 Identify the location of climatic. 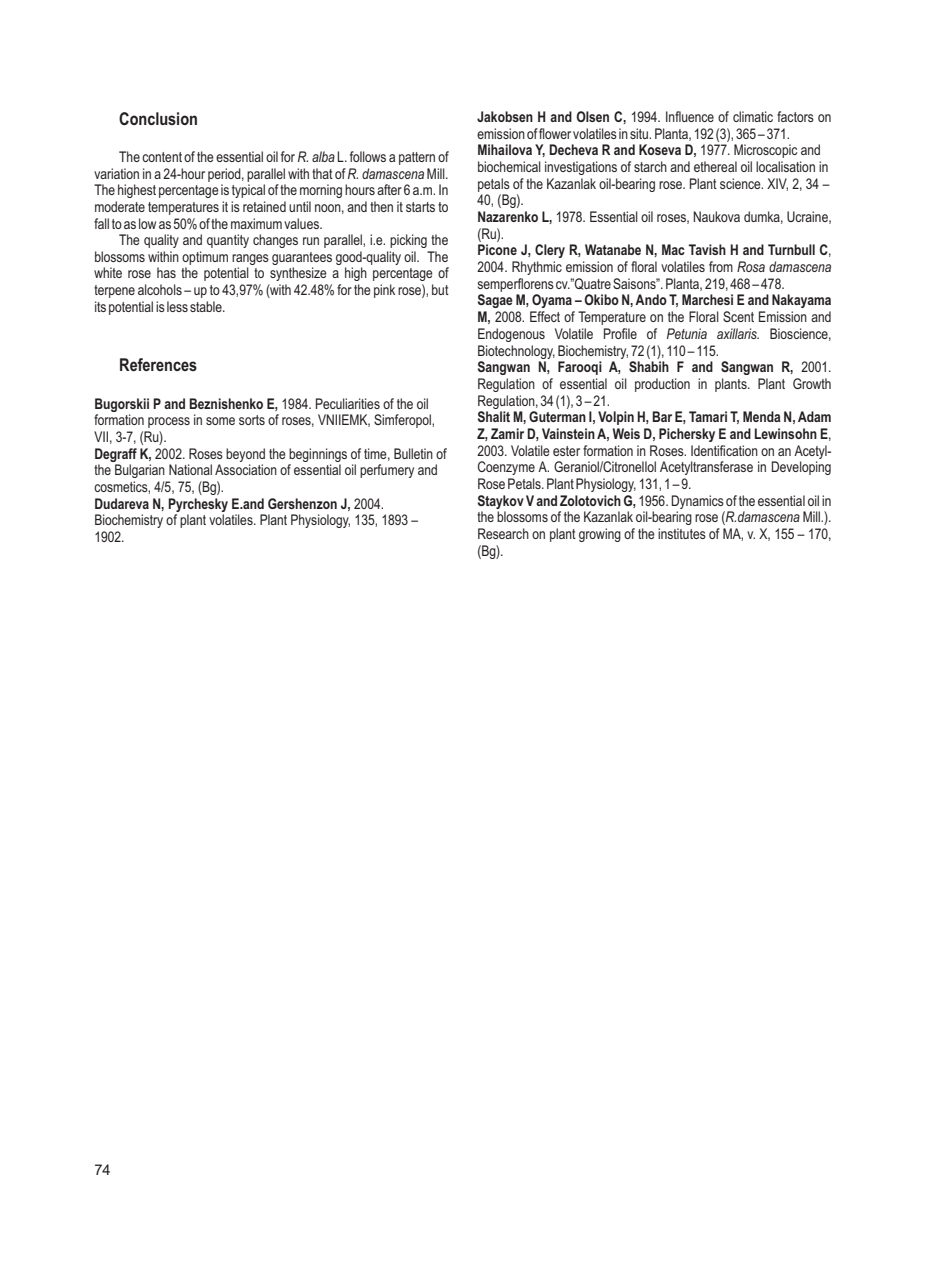
(753, 116).
